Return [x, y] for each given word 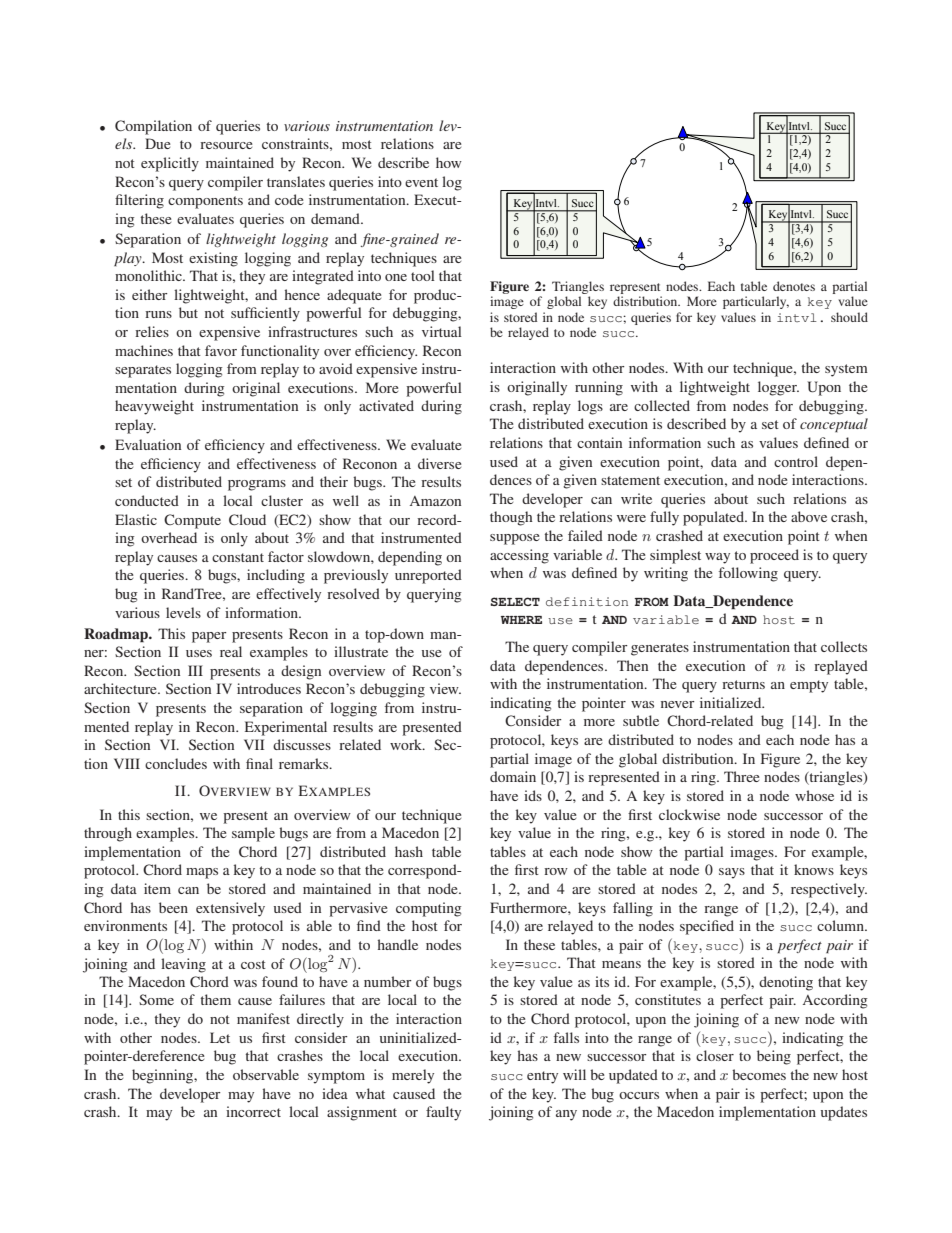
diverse [439, 463]
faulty [443, 1113]
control [796, 461]
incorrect [253, 1111]
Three [741, 776]
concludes [176, 763]
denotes [794, 286]
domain [513, 776]
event [421, 182]
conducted [147, 500]
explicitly [170, 164]
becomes [759, 1074]
